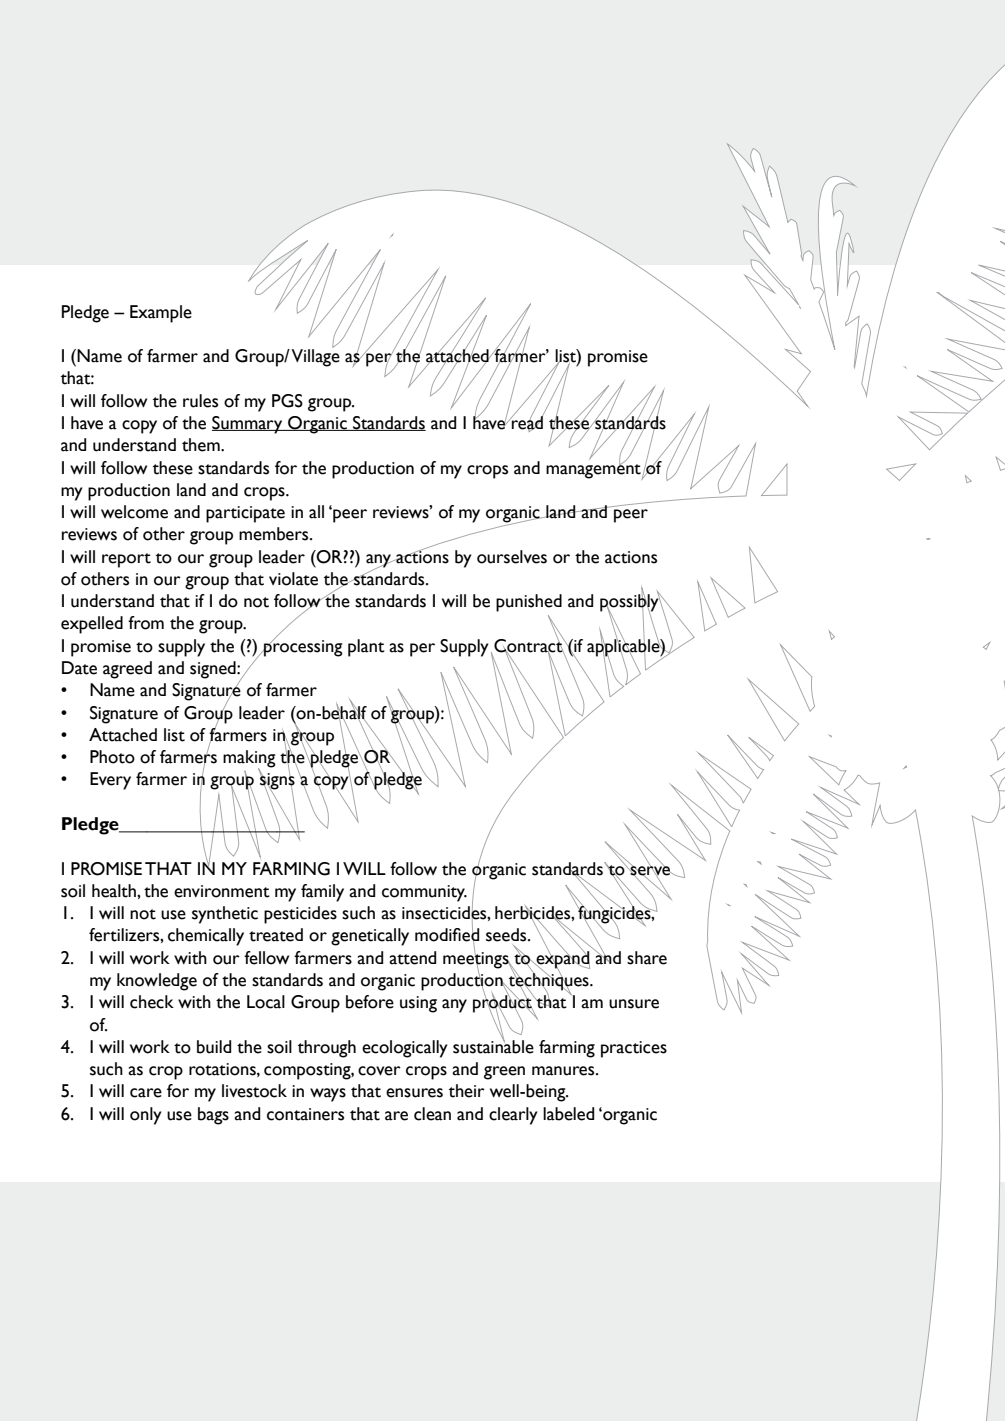 This document has width=1005, height=1421. What do you see at coordinates (568, 1114) in the document?
I see `labeled` at bounding box center [568, 1114].
